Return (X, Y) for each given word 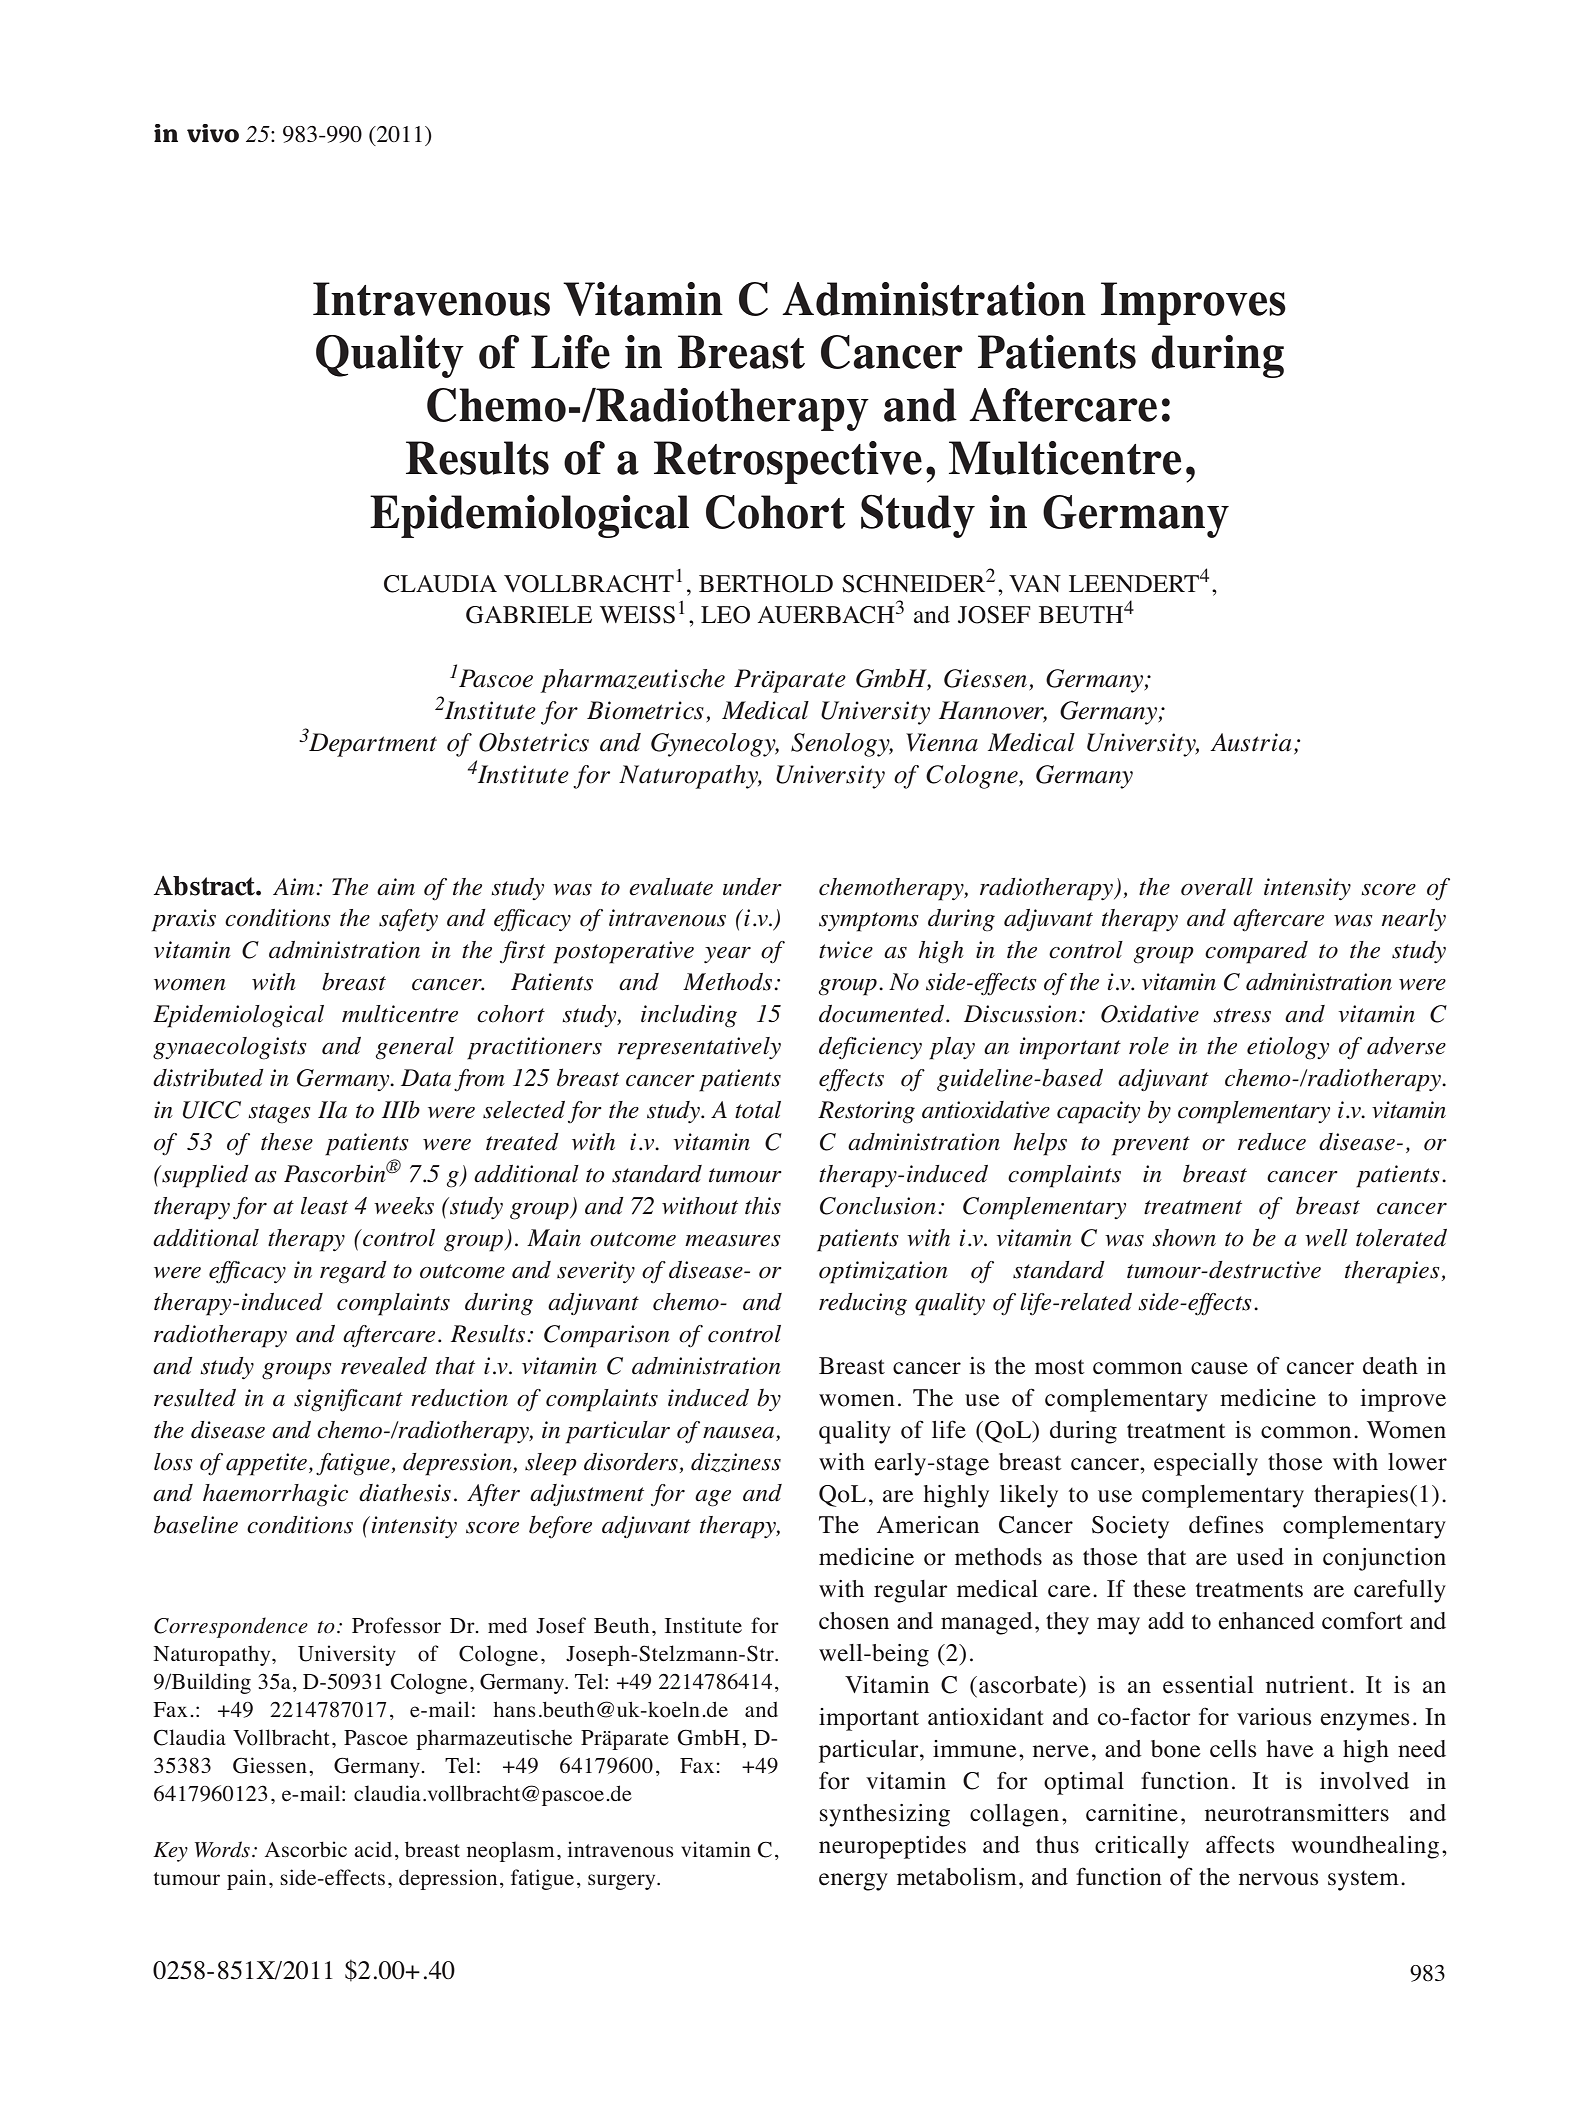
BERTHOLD (766, 584)
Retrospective (788, 462)
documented (883, 1014)
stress (1242, 1015)
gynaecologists (230, 1048)
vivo (213, 133)
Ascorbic (306, 1849)
